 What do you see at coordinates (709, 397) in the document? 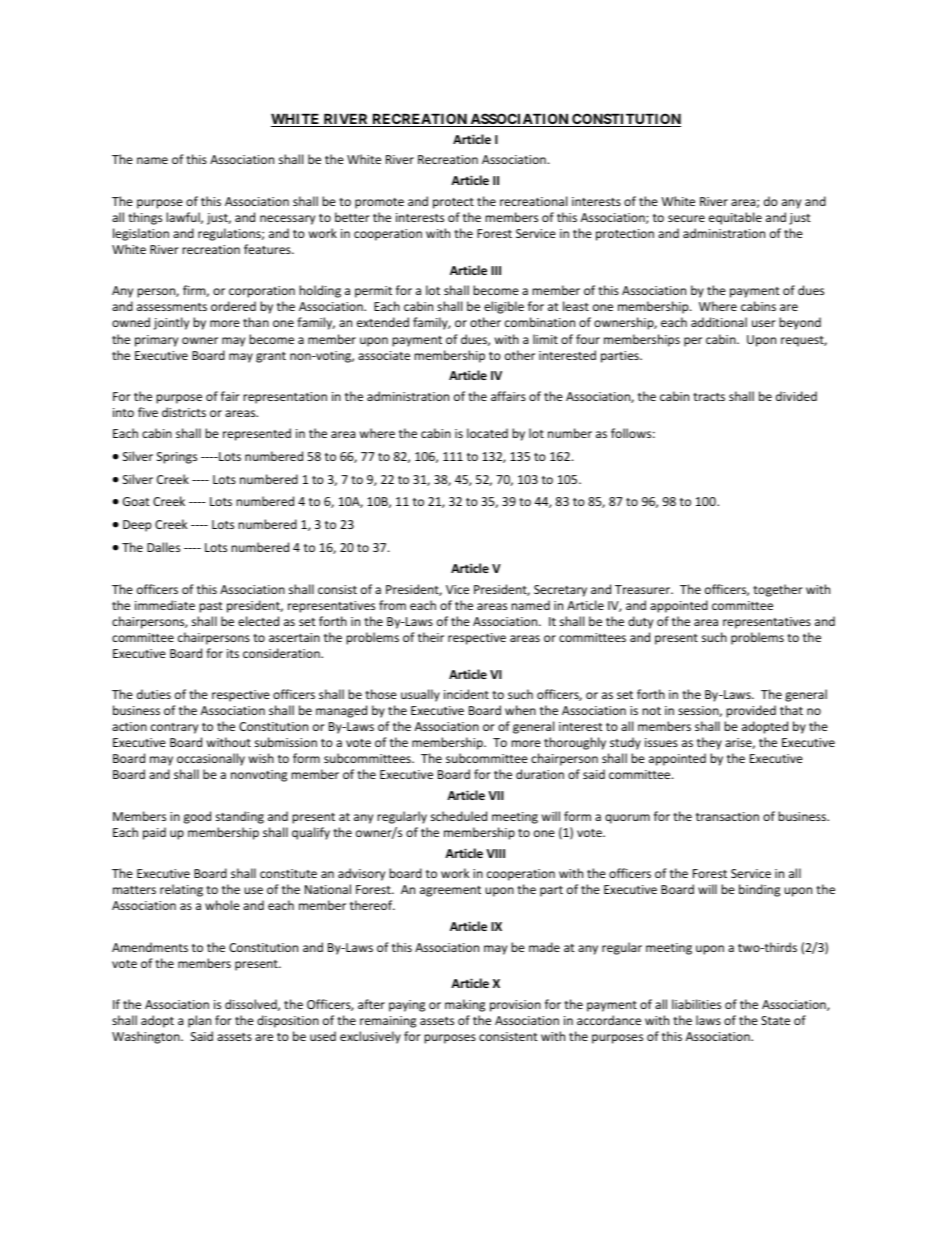
I see `tracts` at bounding box center [709, 397].
